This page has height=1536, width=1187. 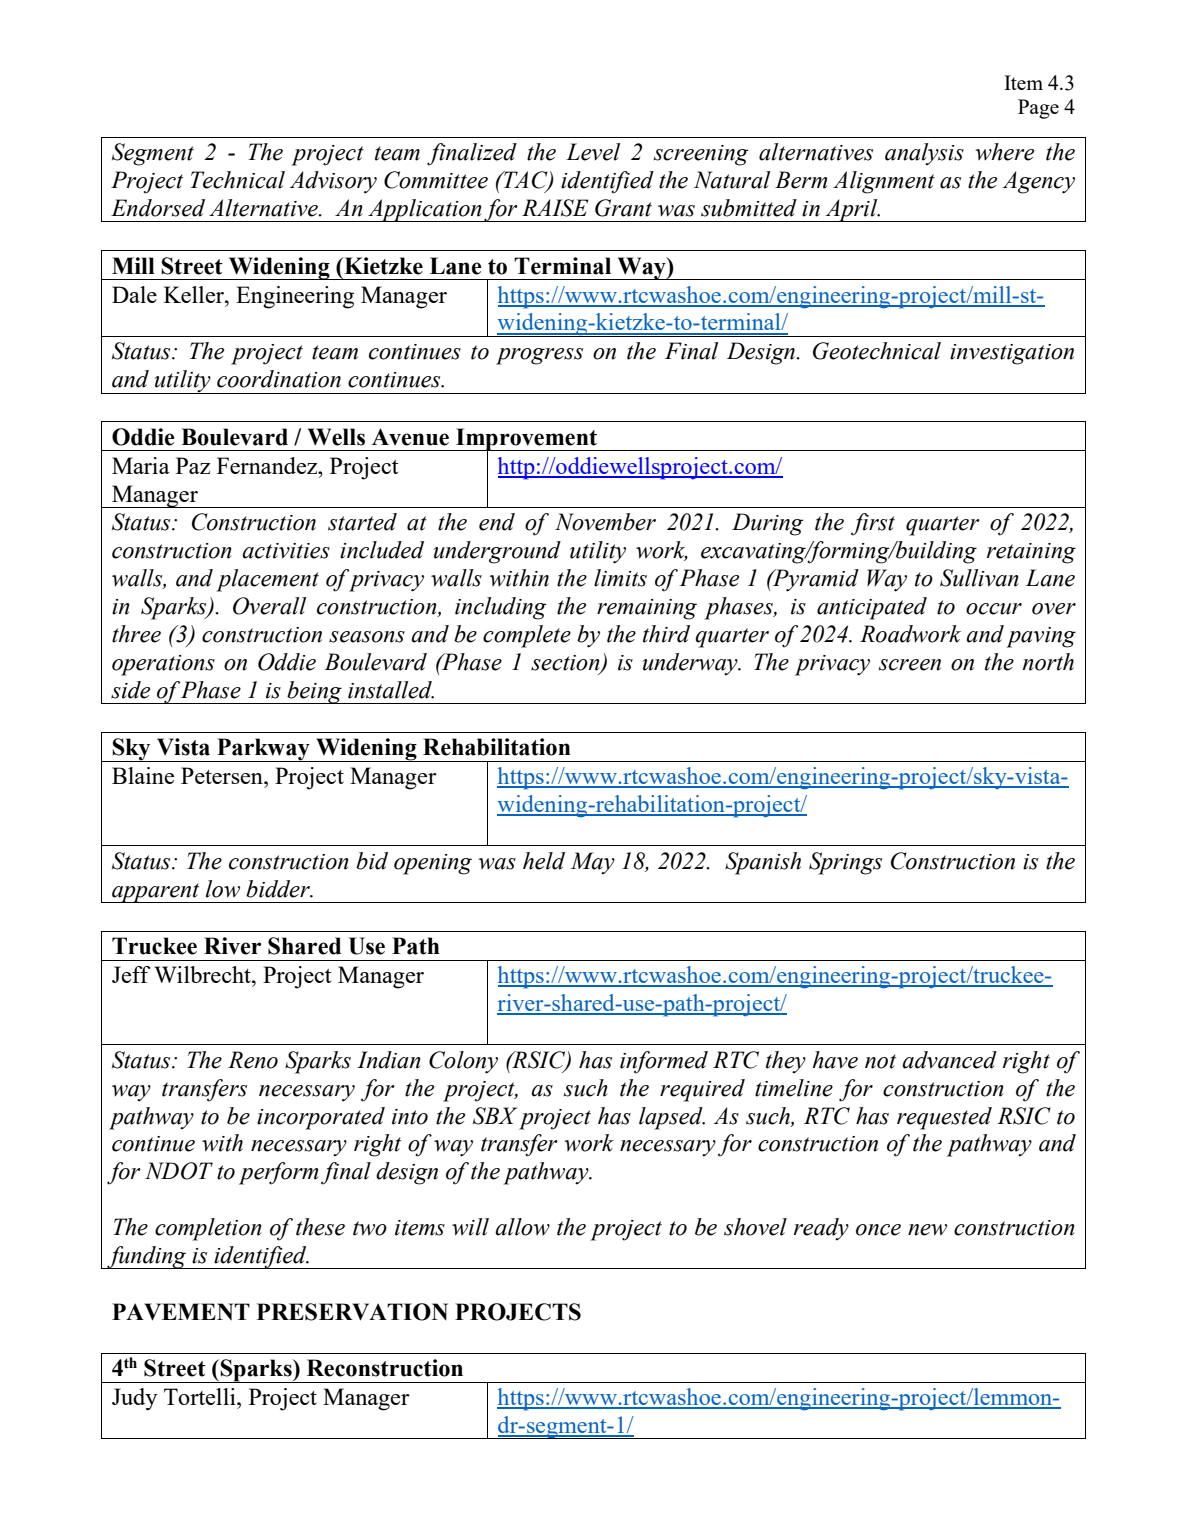 I want to click on north, so click(x=1048, y=662).
